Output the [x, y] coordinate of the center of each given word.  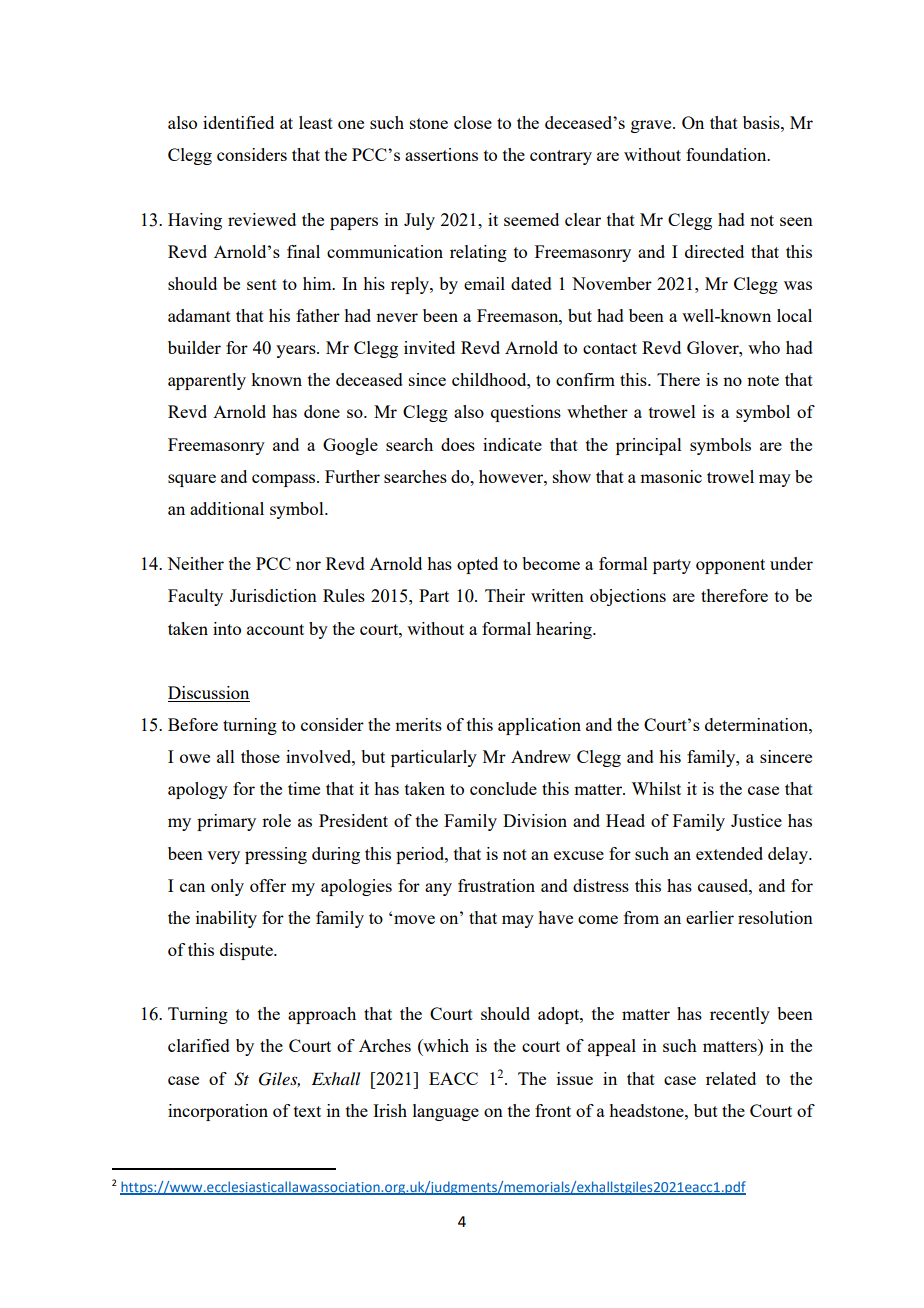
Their [505, 595]
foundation [727, 154]
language [446, 1112]
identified [238, 122]
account [275, 629]
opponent [730, 566]
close [473, 122]
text [307, 1111]
